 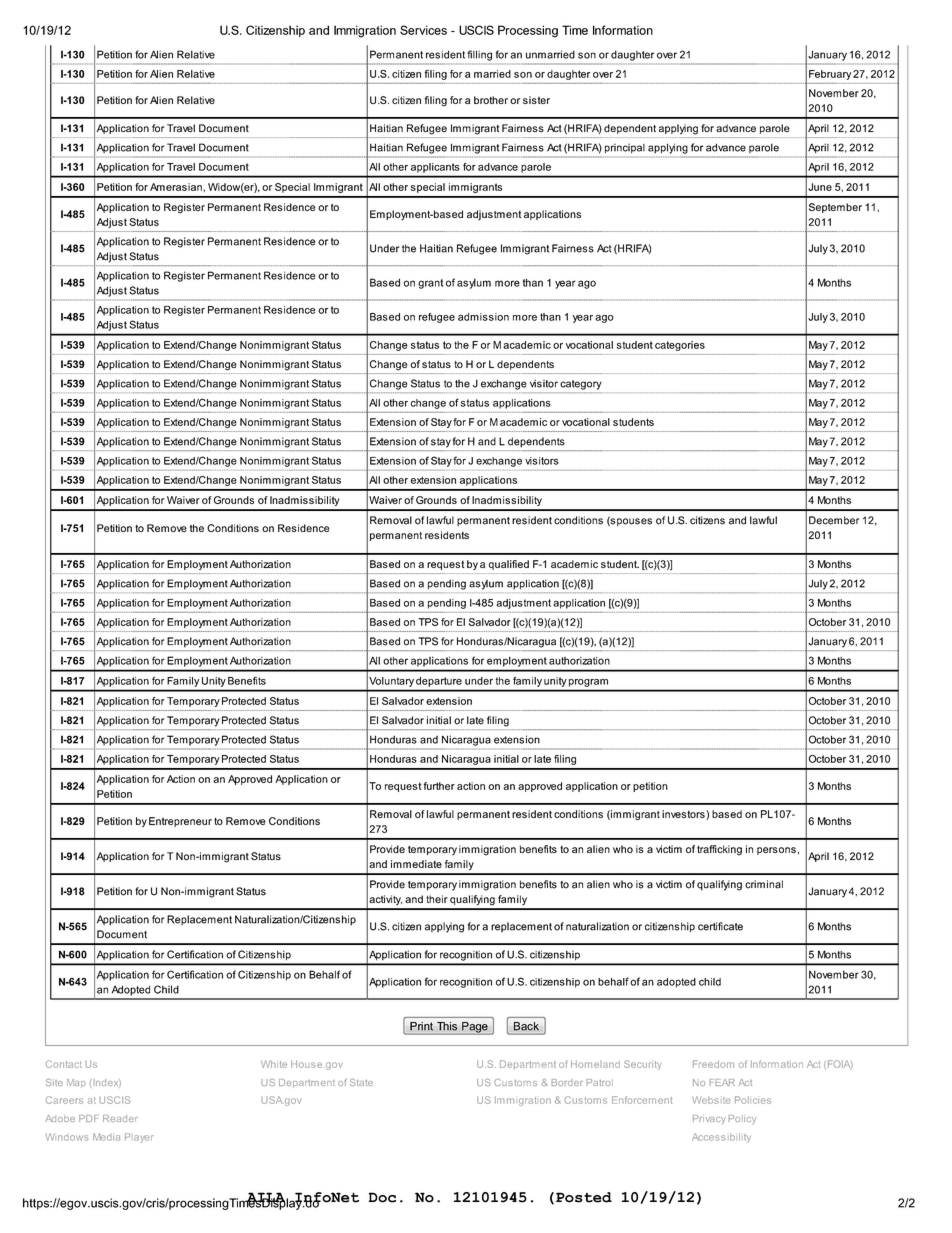 I want to click on filling, so click(x=479, y=55).
